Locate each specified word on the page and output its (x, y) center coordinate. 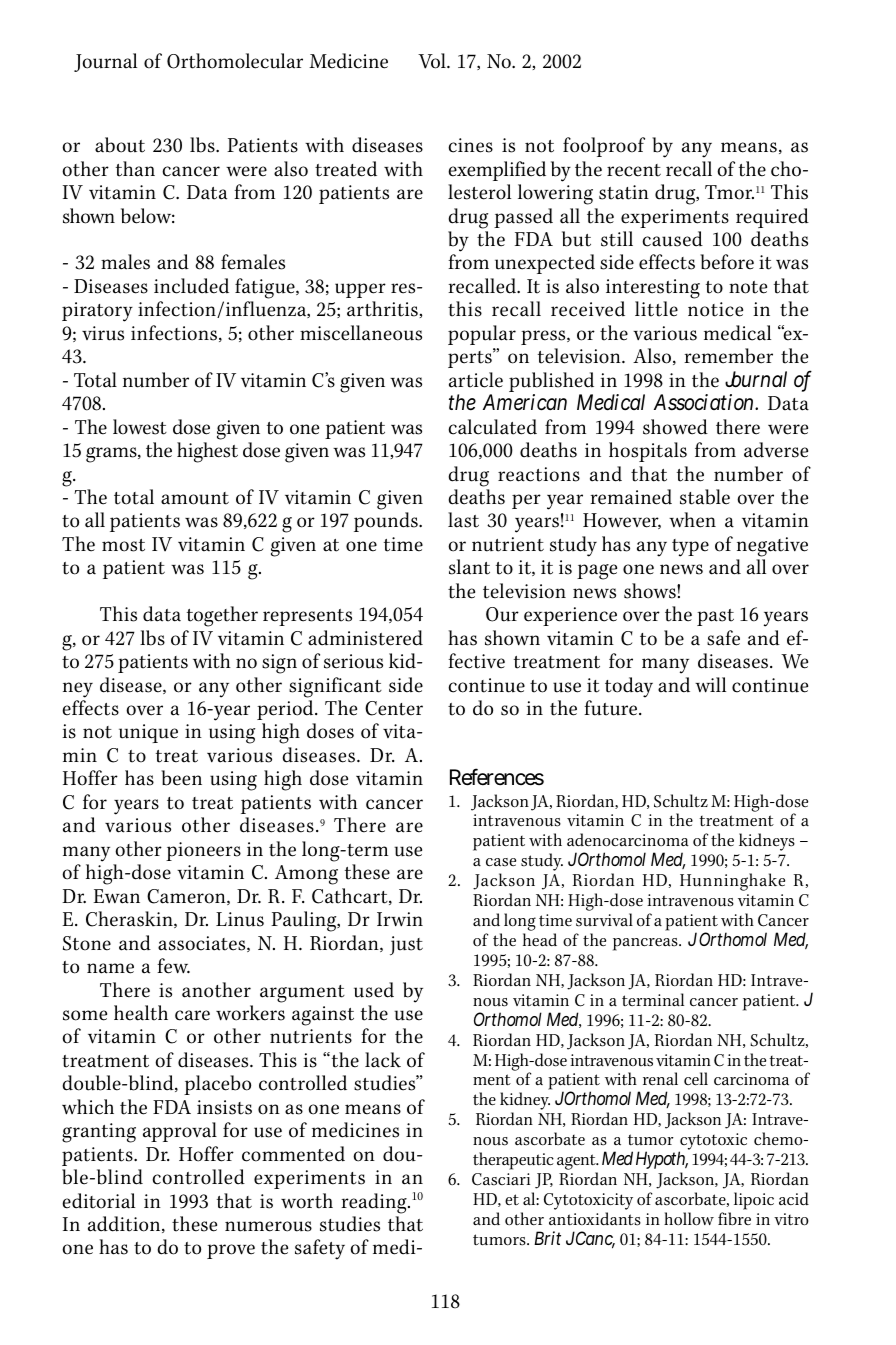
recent (634, 170)
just (406, 946)
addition (125, 1224)
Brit (547, 1238)
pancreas (646, 944)
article (476, 380)
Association (706, 402)
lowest (140, 427)
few (173, 966)
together (222, 616)
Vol (433, 61)
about (120, 145)
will (710, 685)
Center (394, 708)
